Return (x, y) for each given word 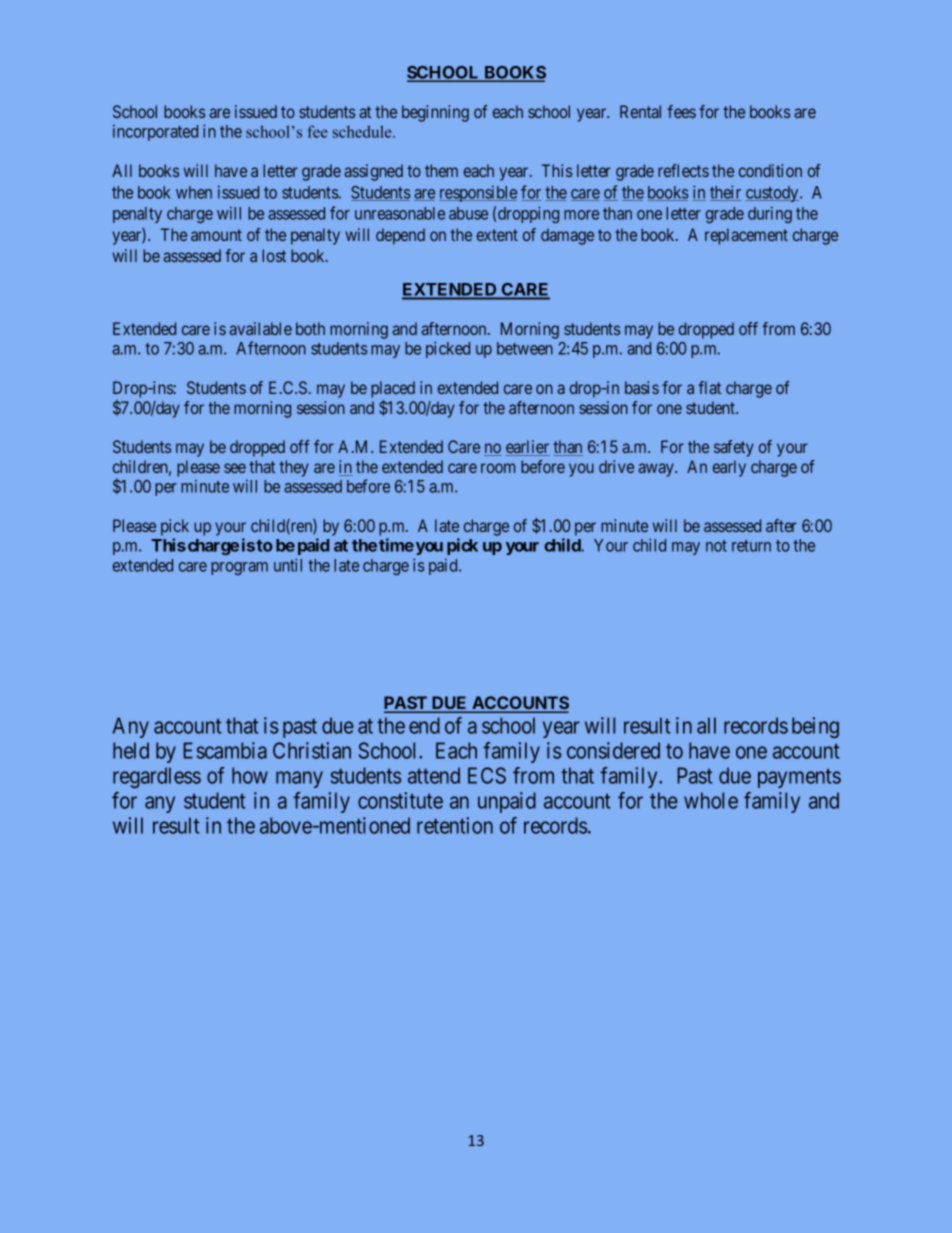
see (235, 468)
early (729, 468)
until (288, 565)
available (260, 328)
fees (681, 111)
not (716, 546)
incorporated (155, 132)
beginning (435, 113)
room (498, 468)
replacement (746, 236)
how (250, 775)
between (525, 348)
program (239, 568)
